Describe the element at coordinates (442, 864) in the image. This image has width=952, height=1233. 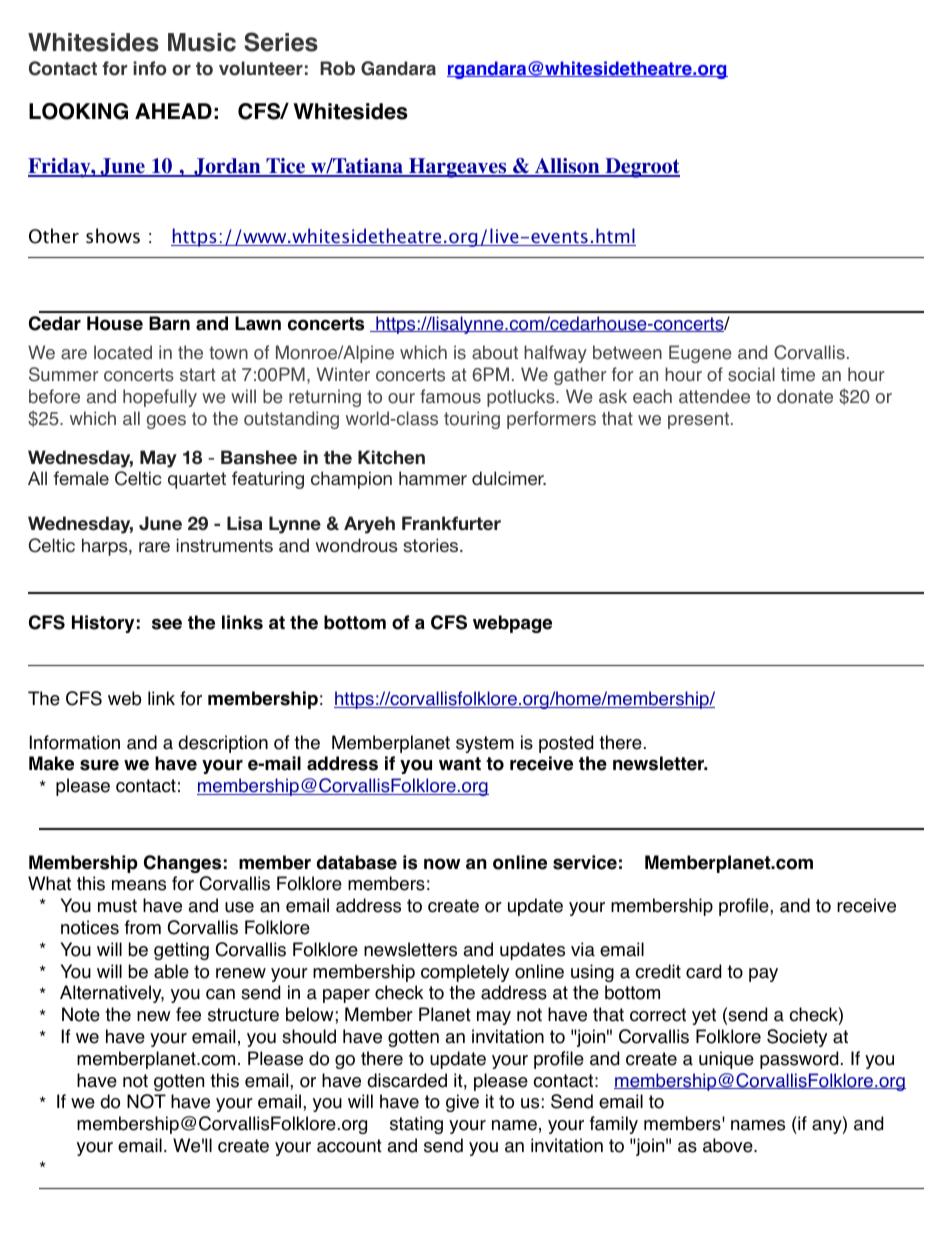
I see `now` at that location.
